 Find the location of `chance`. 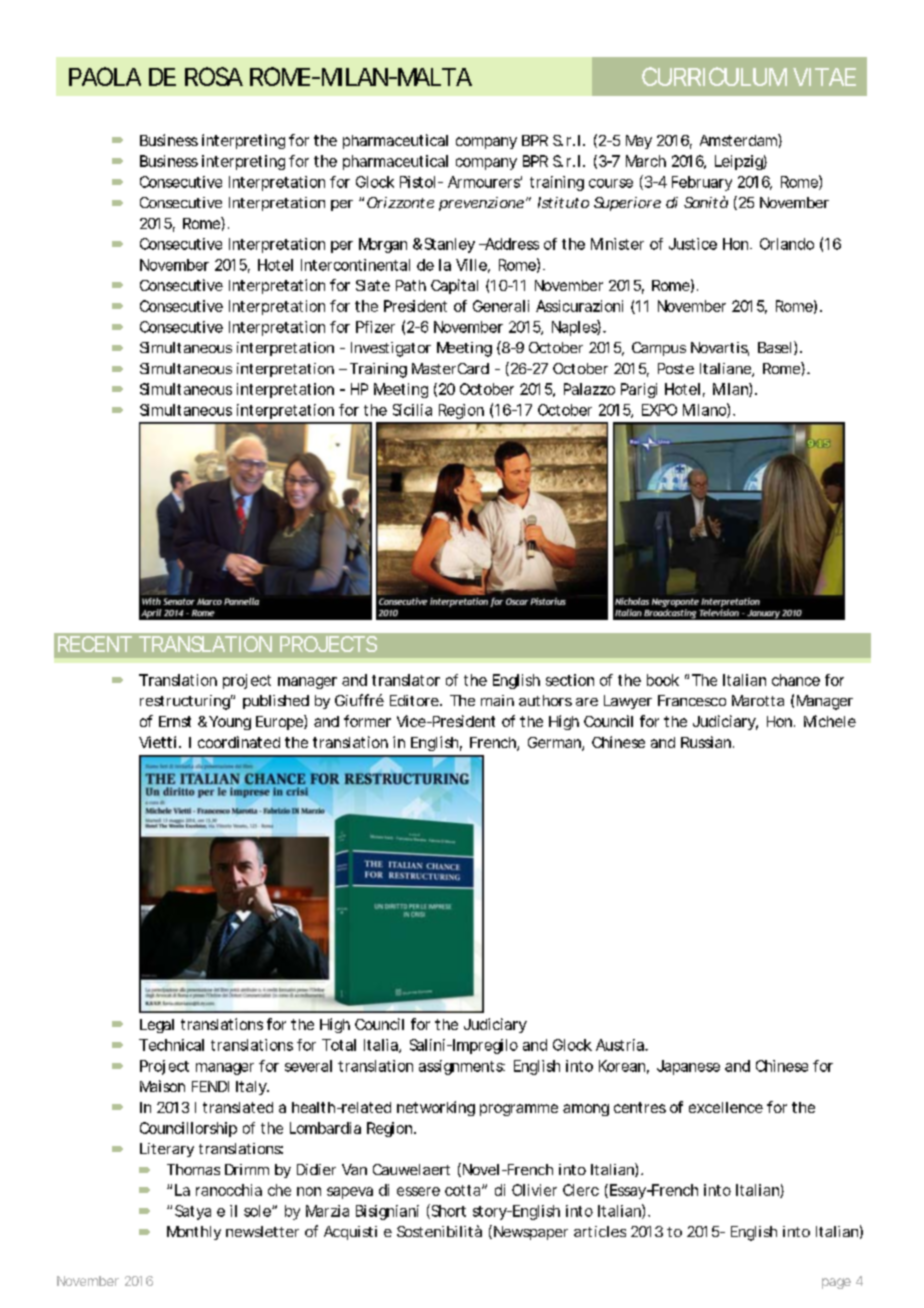

chance is located at coordinates (796, 680).
